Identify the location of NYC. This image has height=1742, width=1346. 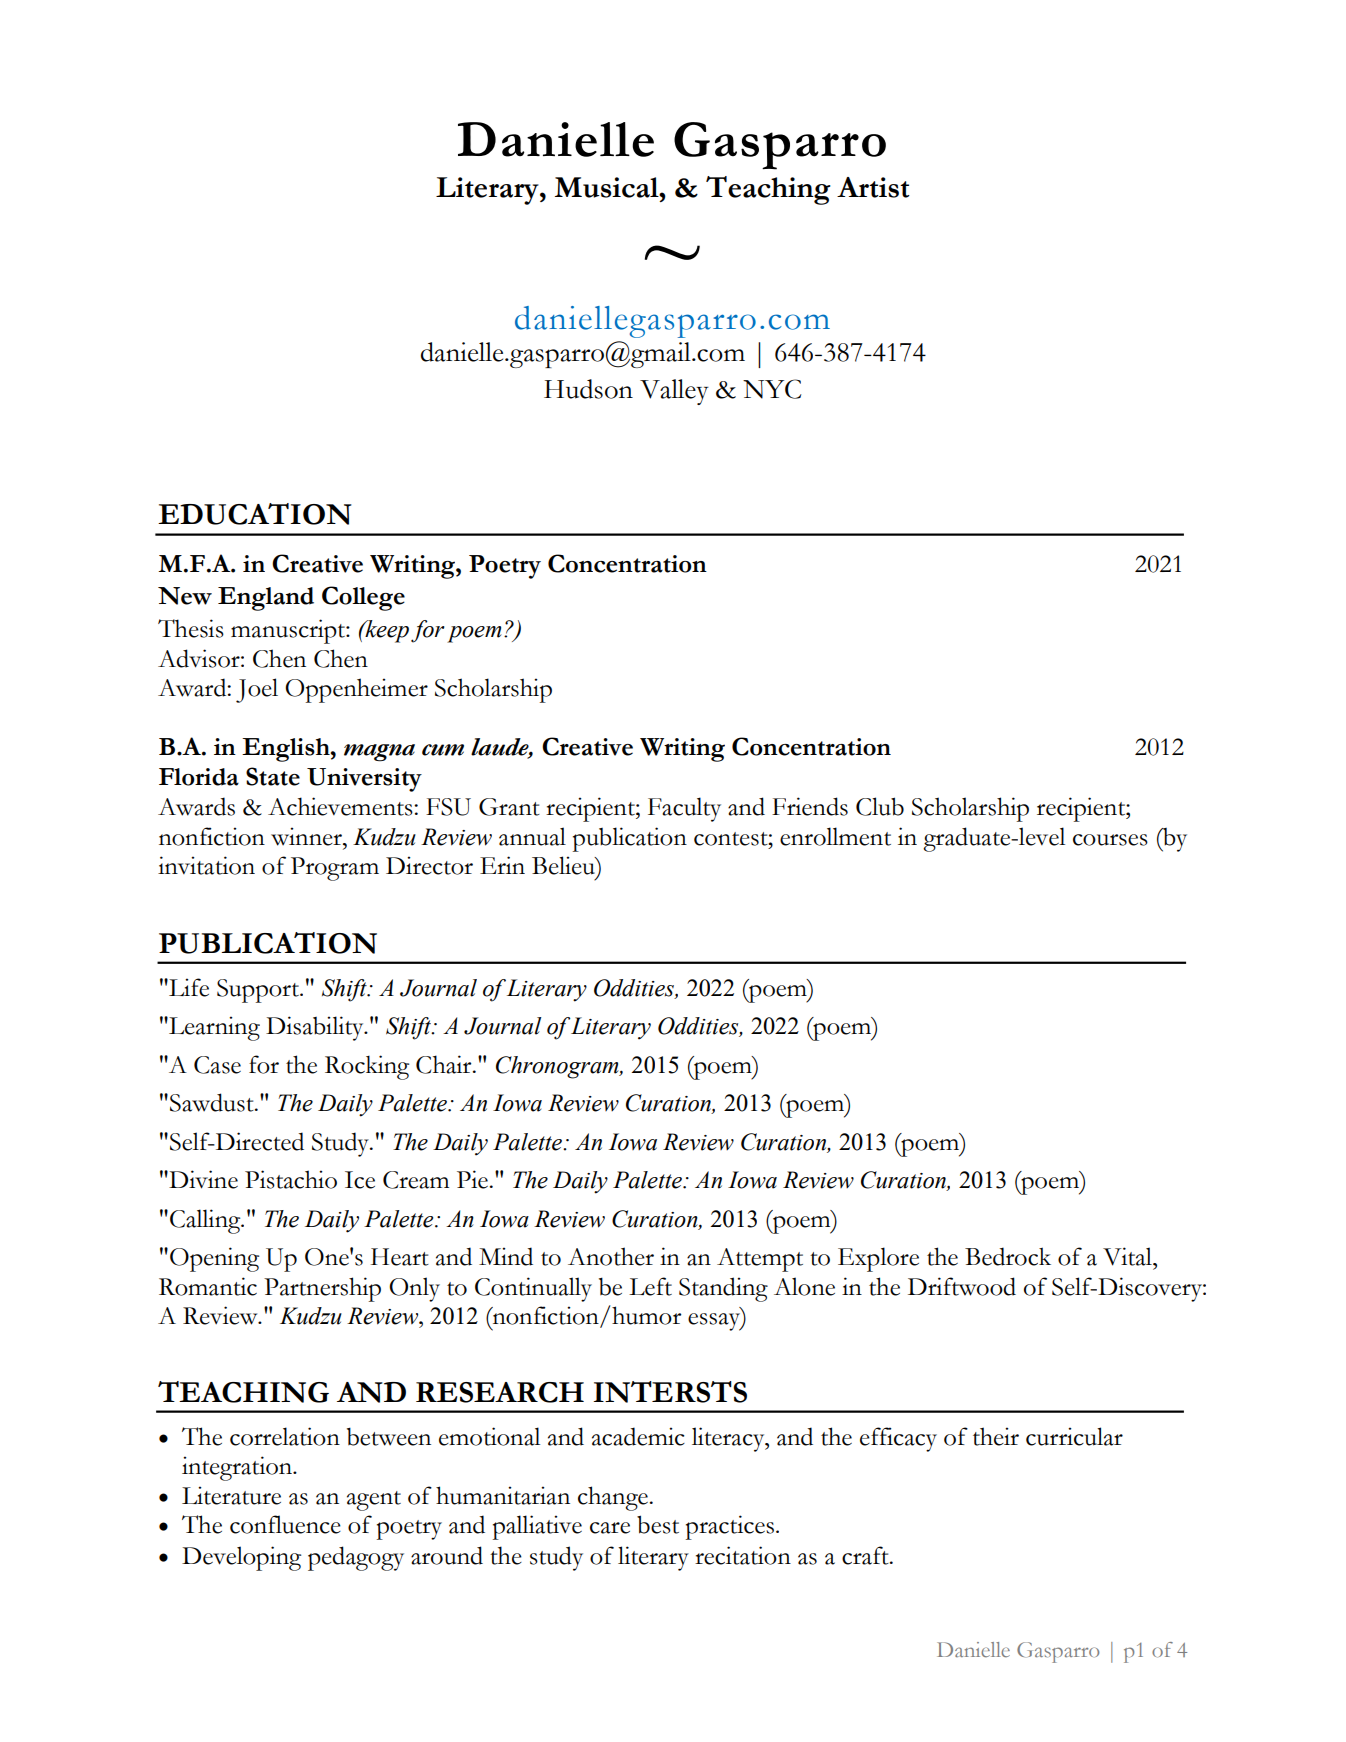
(772, 389).
